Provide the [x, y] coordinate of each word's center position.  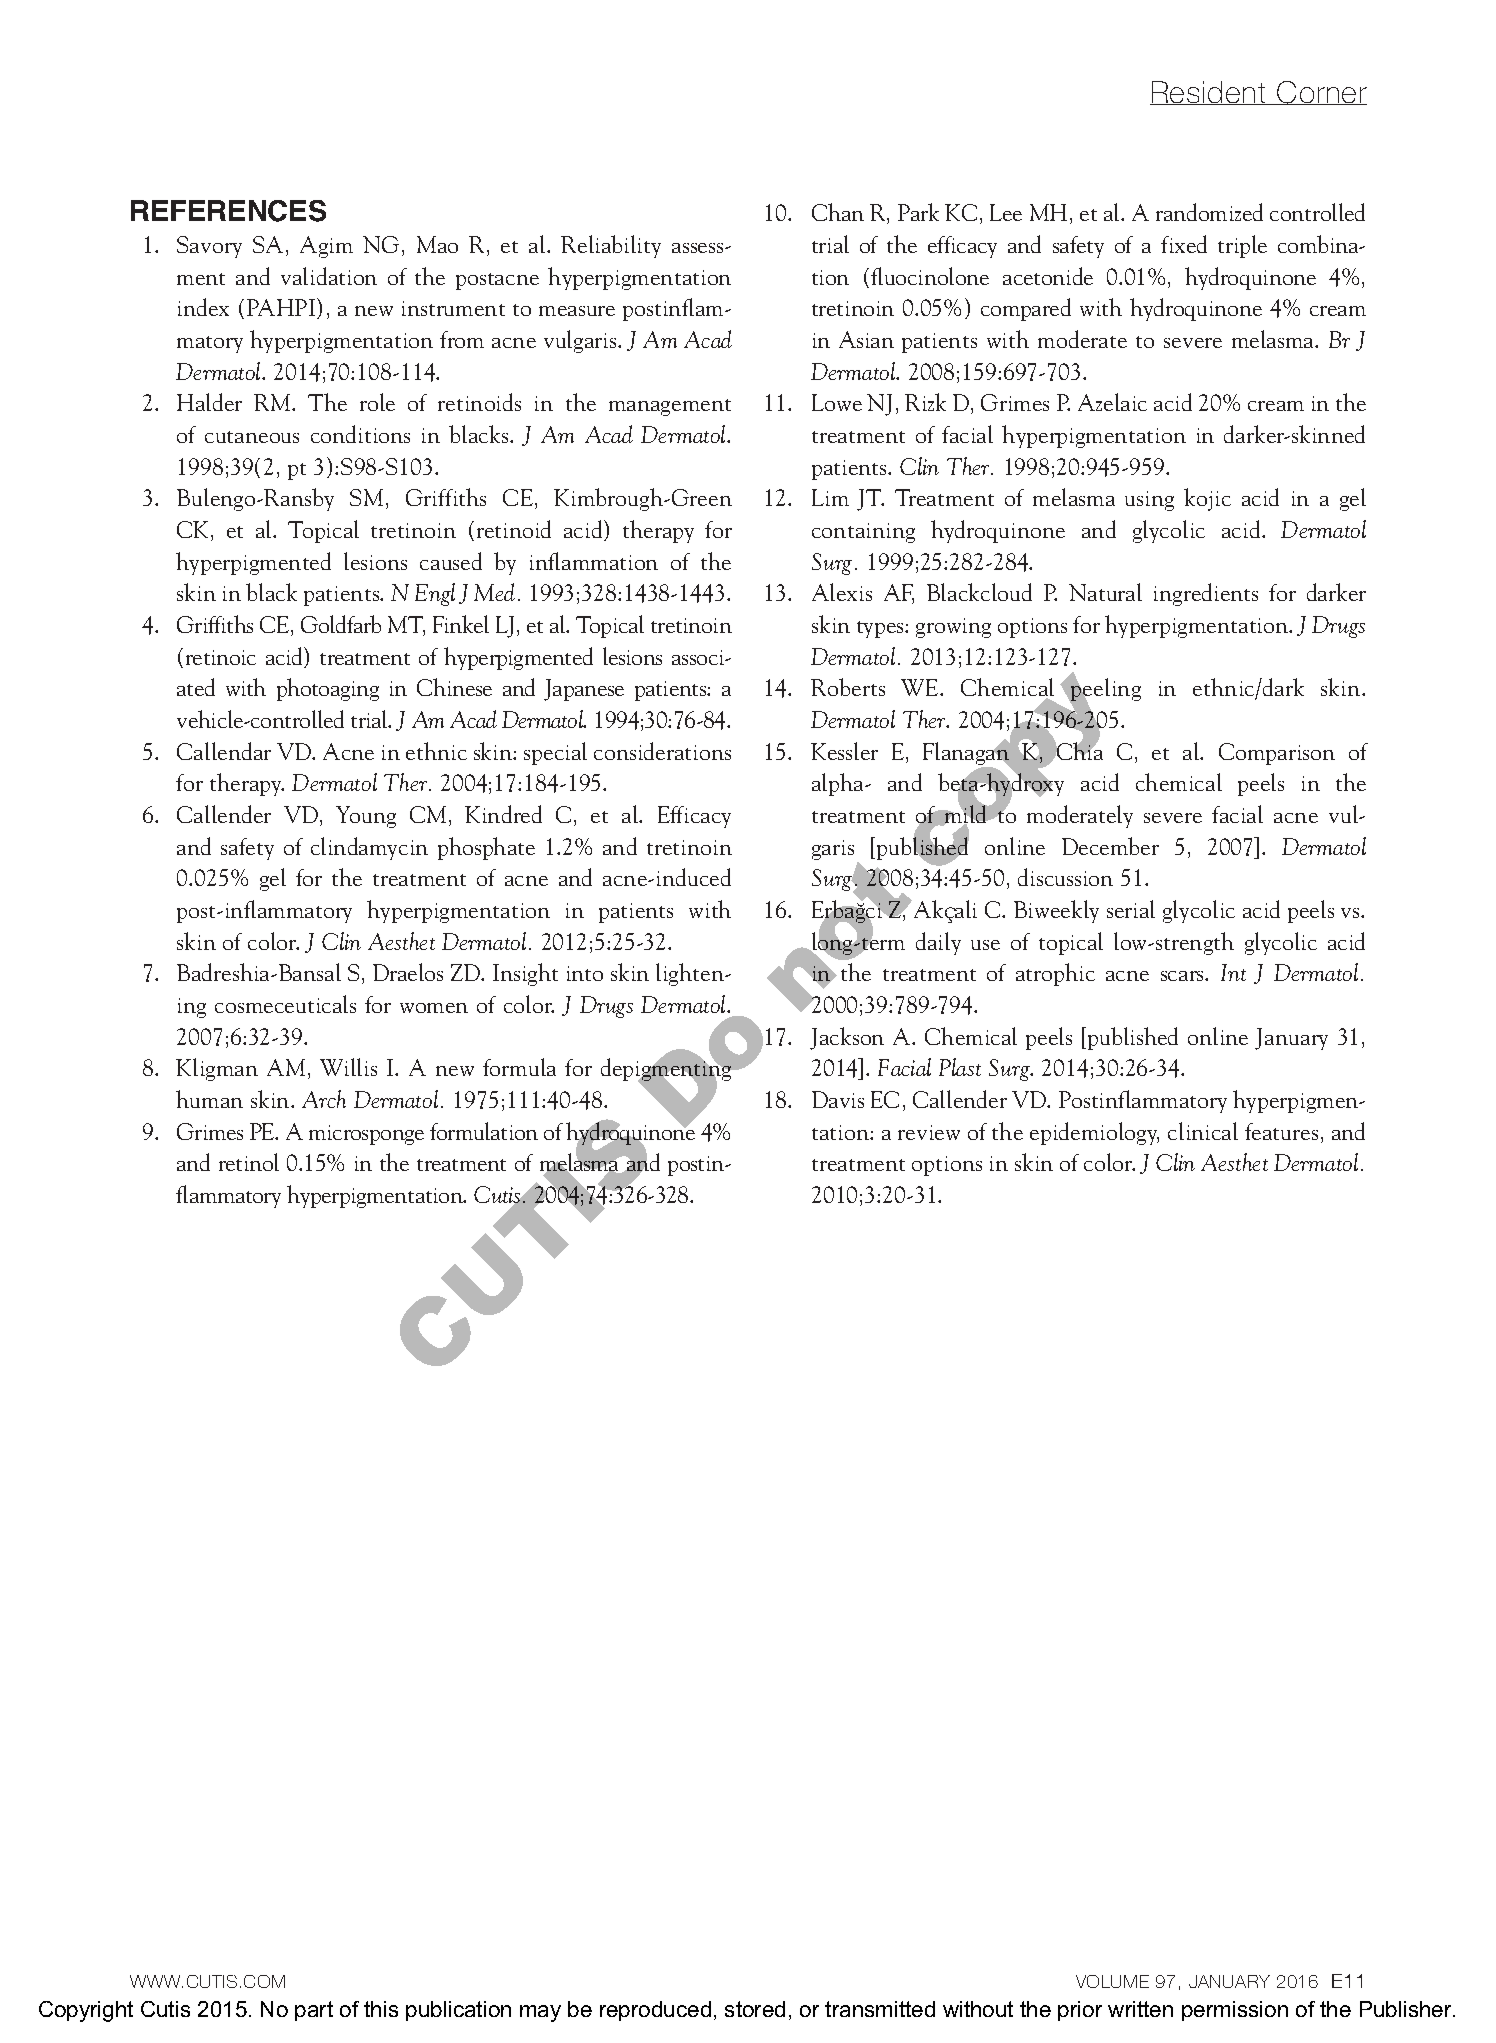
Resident [1209, 93]
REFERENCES [228, 211]
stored [755, 2009]
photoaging [328, 689]
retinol [249, 1162]
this [381, 2009]
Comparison [1277, 754]
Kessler [844, 751]
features [1281, 1131]
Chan [838, 212]
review [929, 1132]
